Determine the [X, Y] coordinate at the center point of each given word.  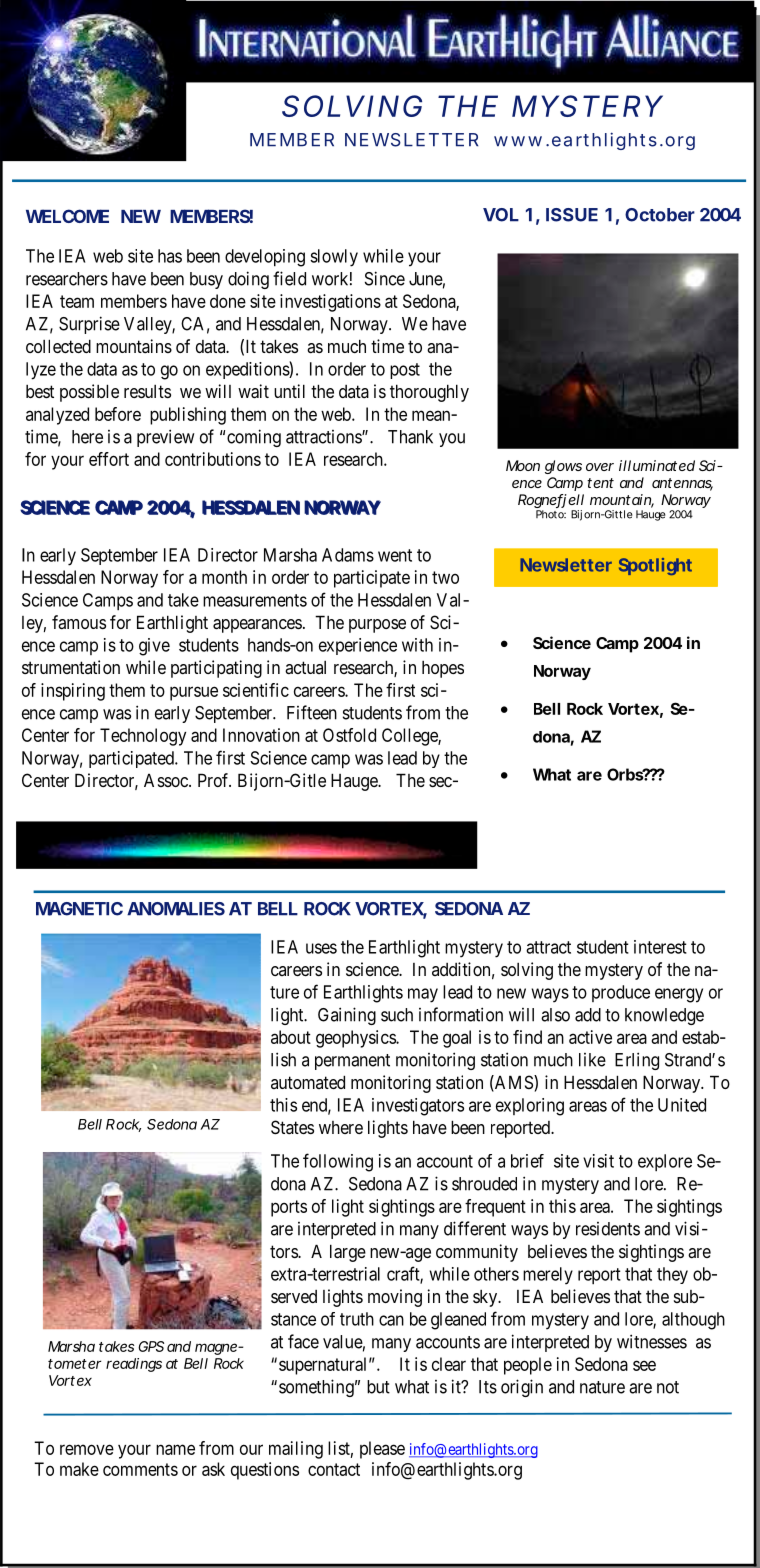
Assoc [167, 780]
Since [385, 278]
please [382, 1450]
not [668, 1387]
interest [660, 947]
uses [321, 948]
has [170, 256]
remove [87, 1449]
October [660, 215]
